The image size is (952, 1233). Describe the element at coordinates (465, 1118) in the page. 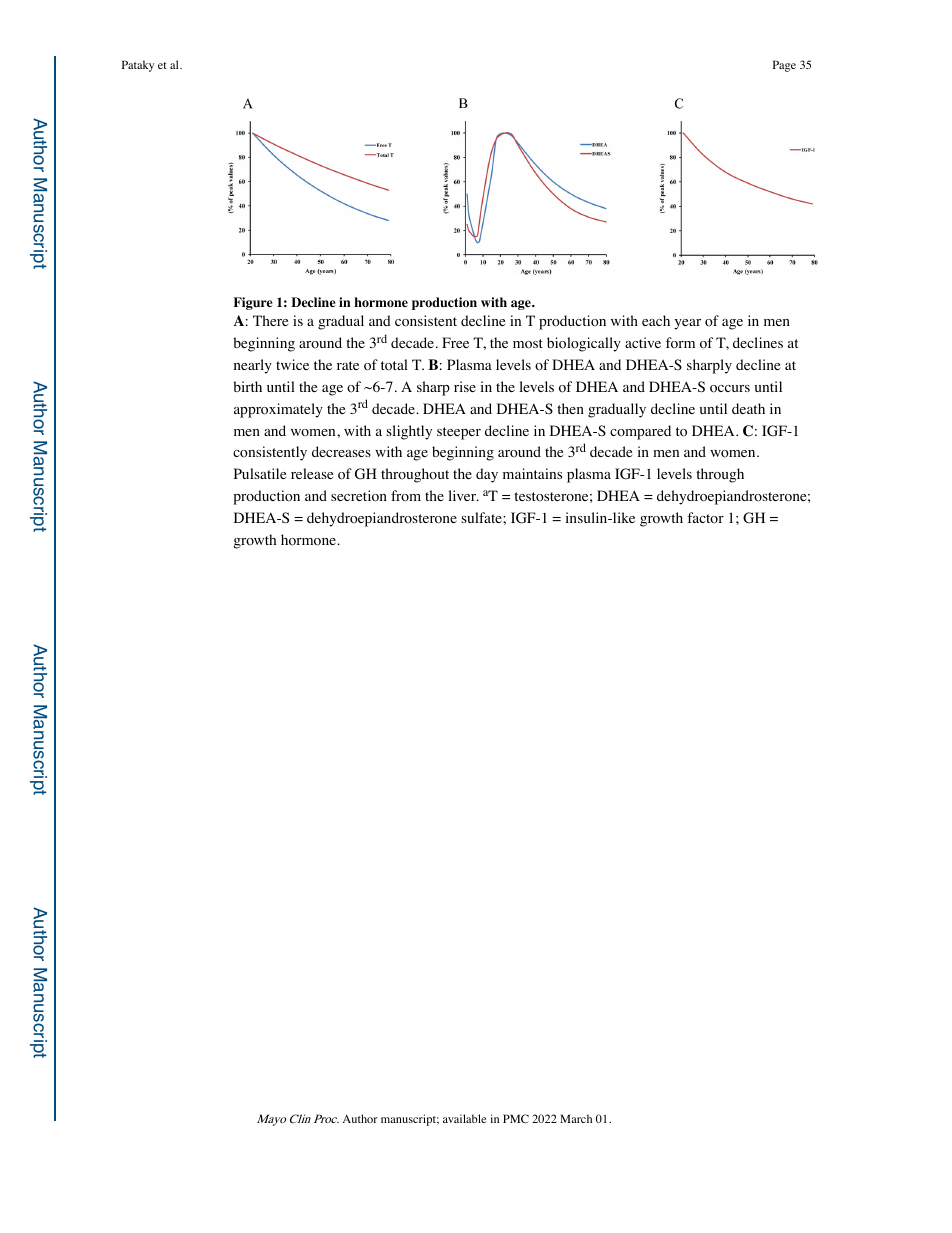

I see `available` at that location.
